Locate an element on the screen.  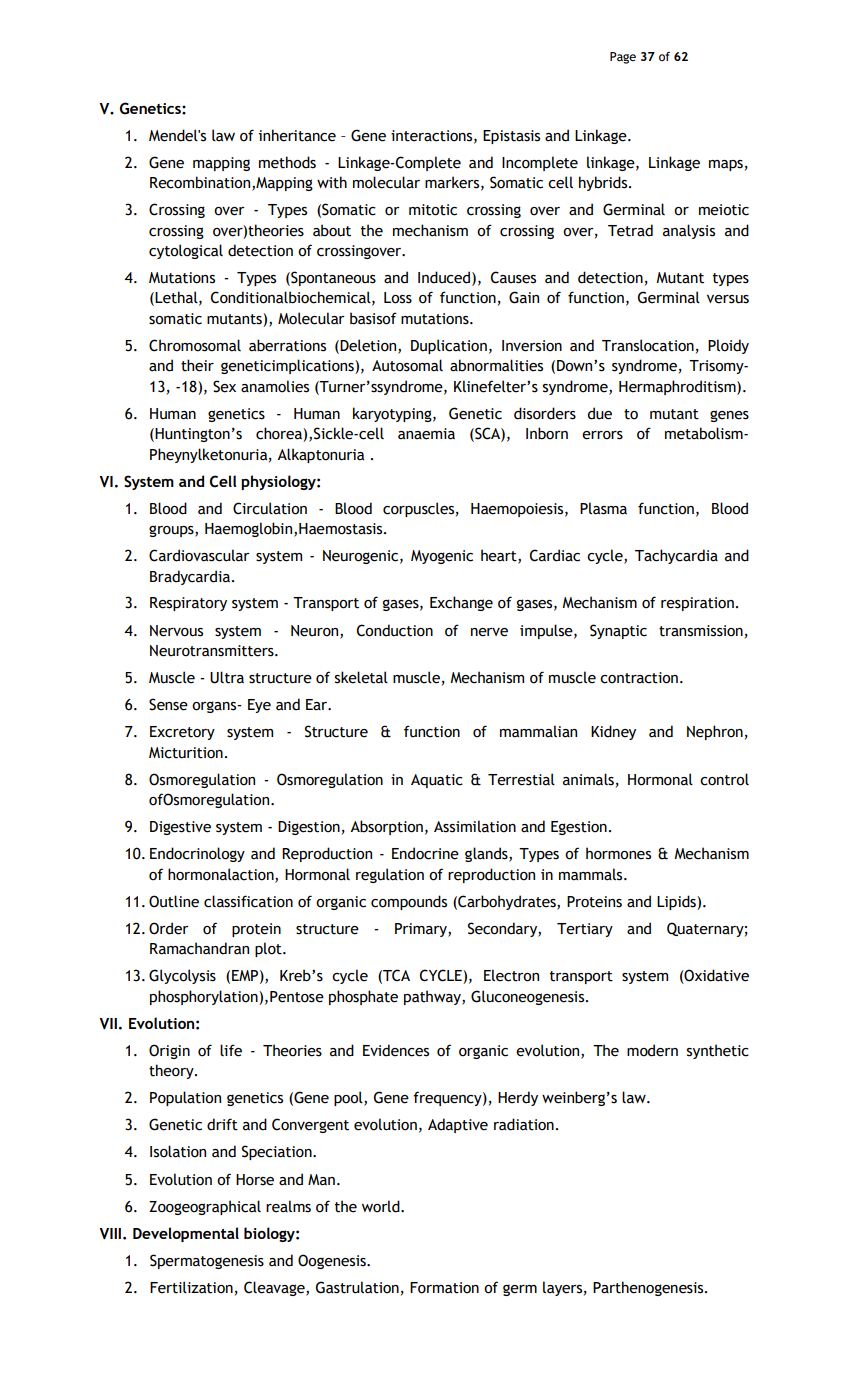
Developmental is located at coordinates (186, 1234).
